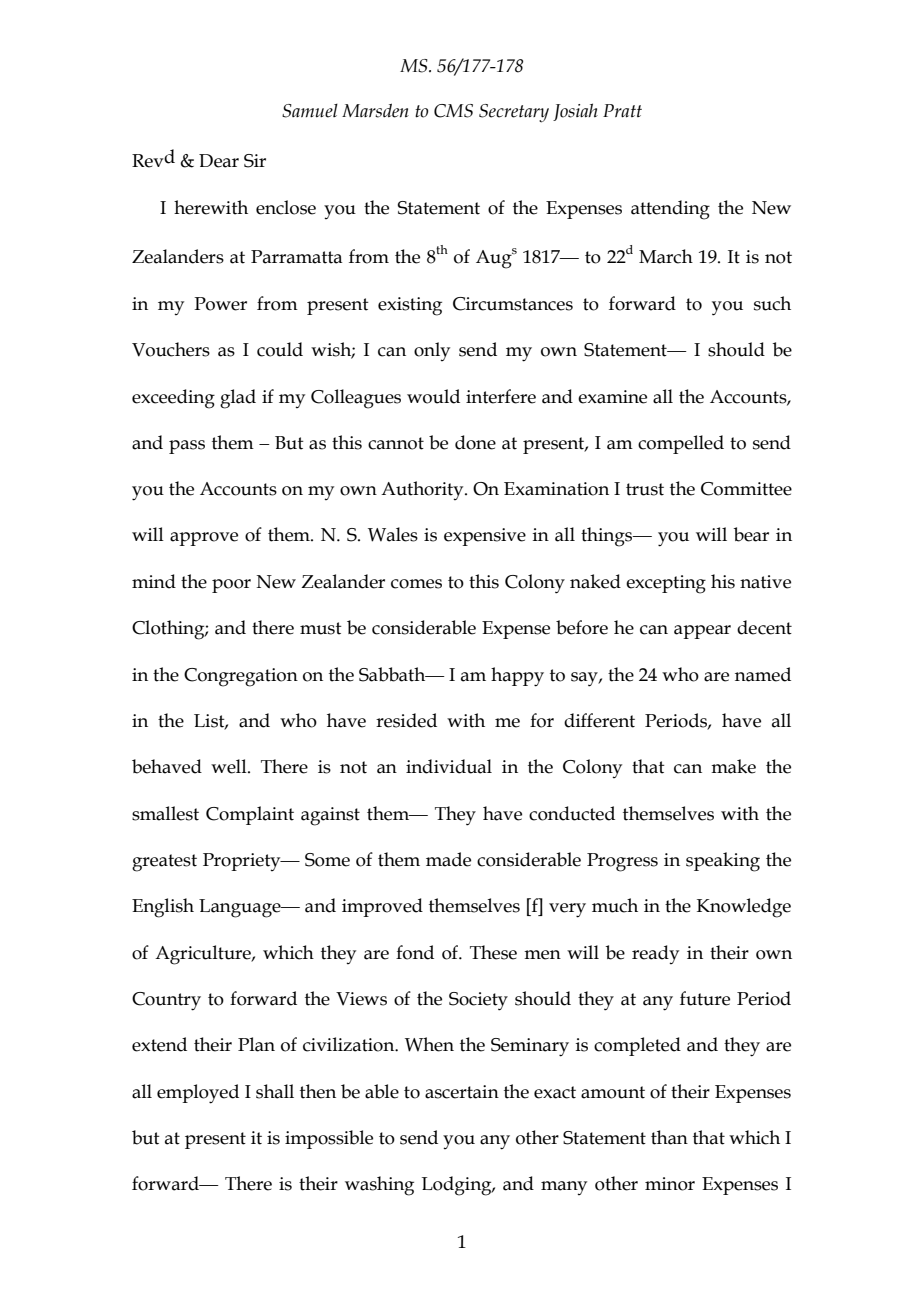 The height and width of the image is (1308, 924). Describe the element at coordinates (241, 677) in the image. I see `Congregation` at that location.
